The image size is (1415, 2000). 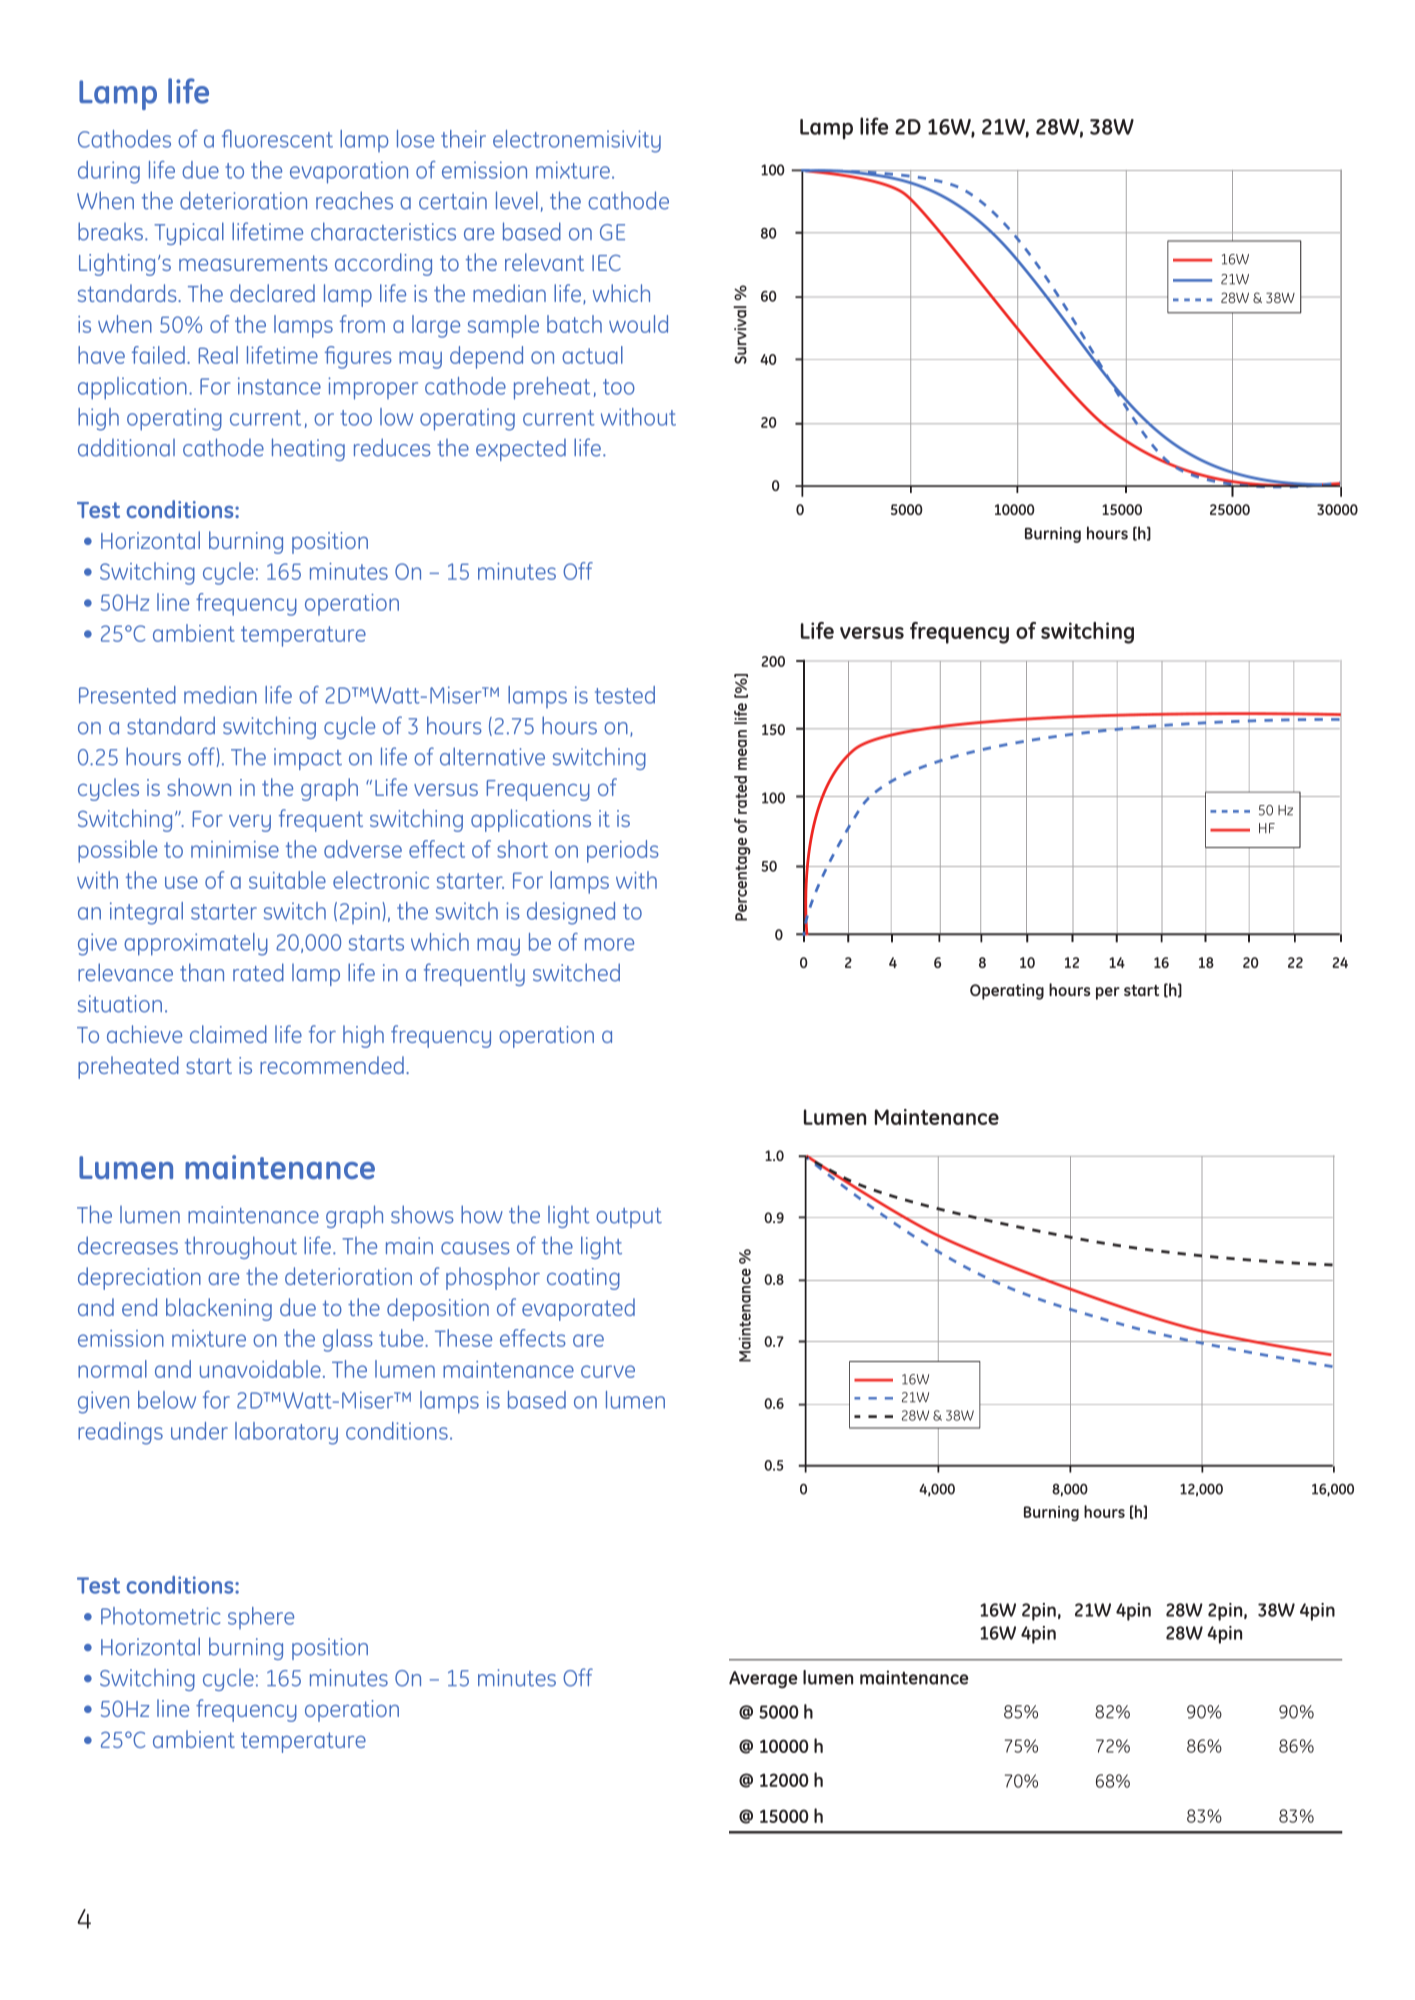 I want to click on certain, so click(x=453, y=201).
